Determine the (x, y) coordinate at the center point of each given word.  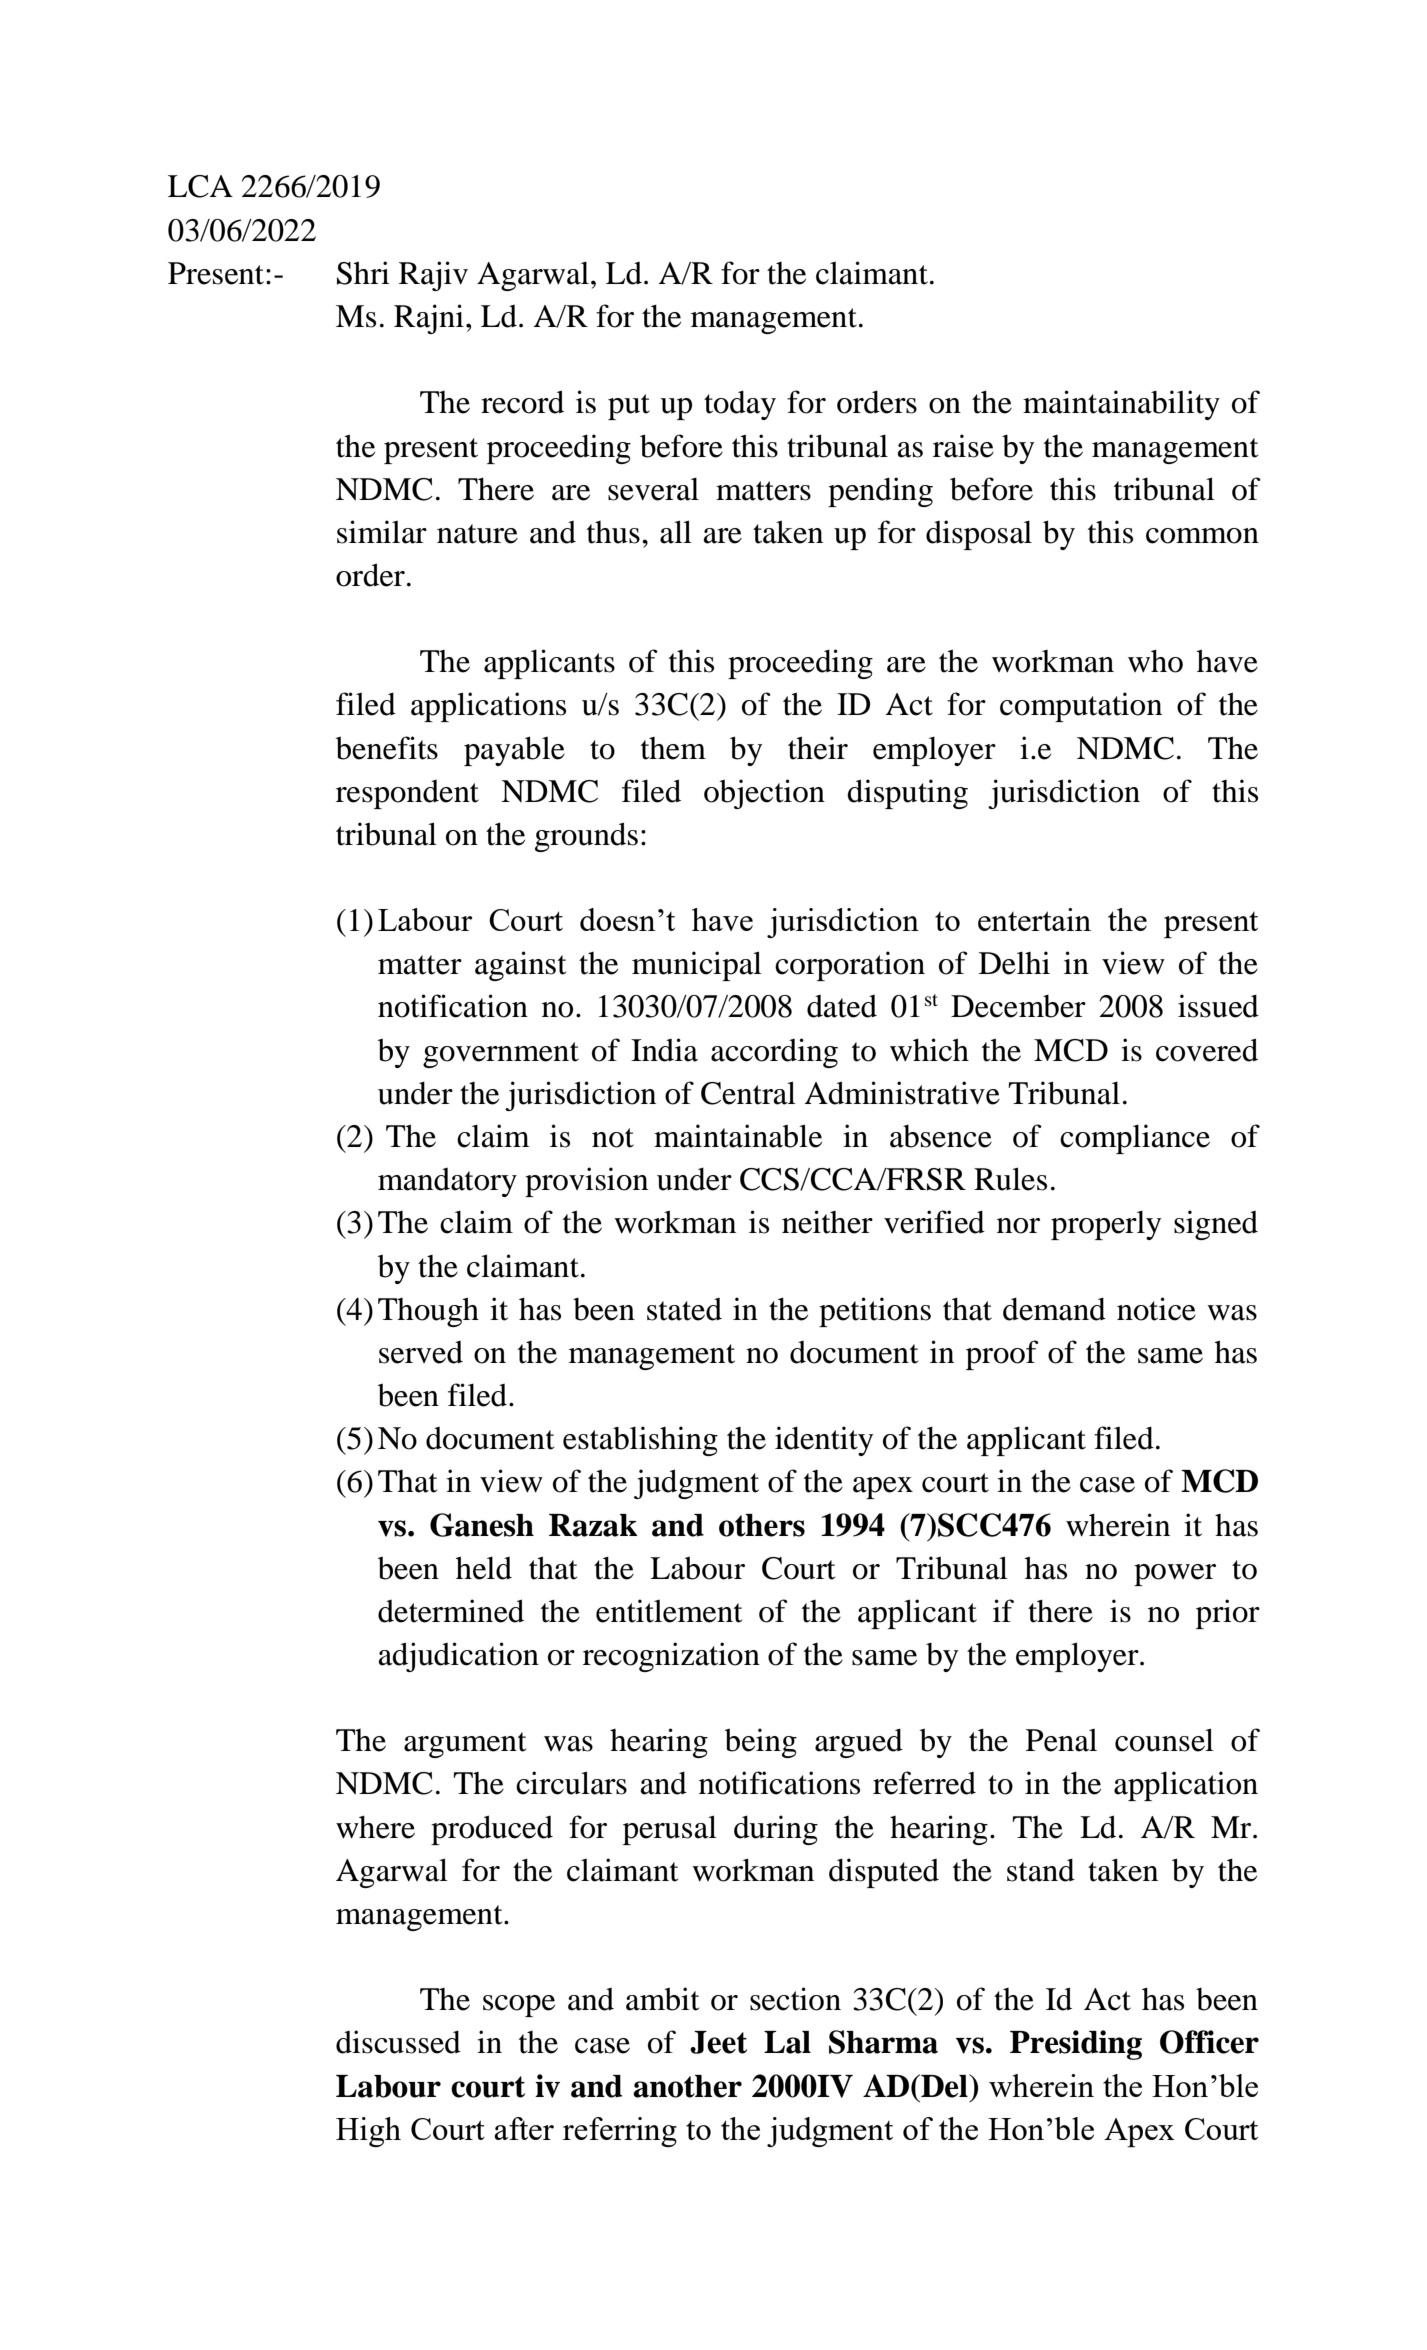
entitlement (669, 1611)
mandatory (447, 1182)
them (673, 748)
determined (451, 1611)
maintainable (738, 1136)
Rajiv (433, 276)
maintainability (1121, 405)
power (1175, 1575)
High (368, 2132)
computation (1081, 707)
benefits (387, 748)
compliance (1135, 1139)
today (740, 405)
